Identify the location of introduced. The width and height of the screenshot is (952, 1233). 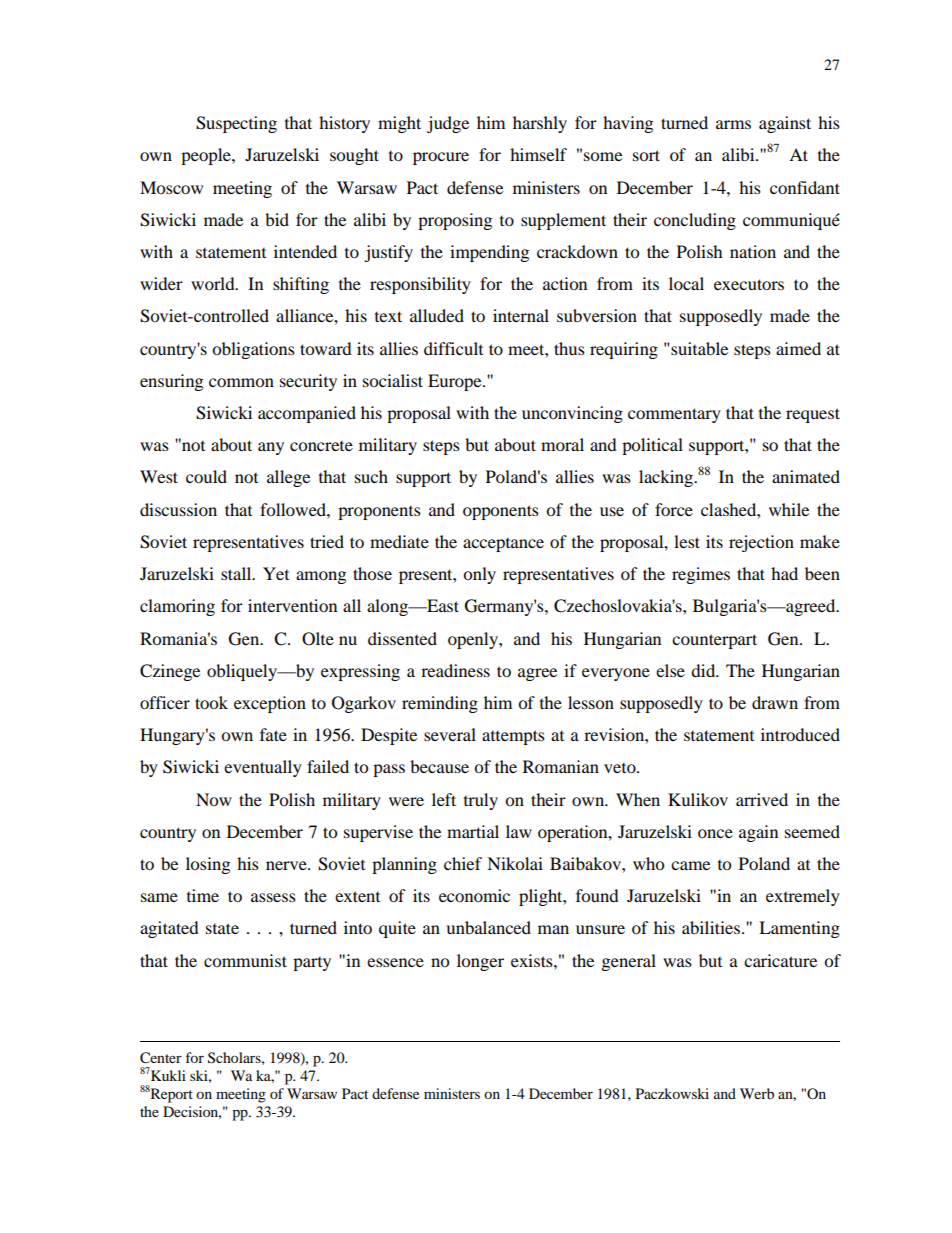
(800, 734).
